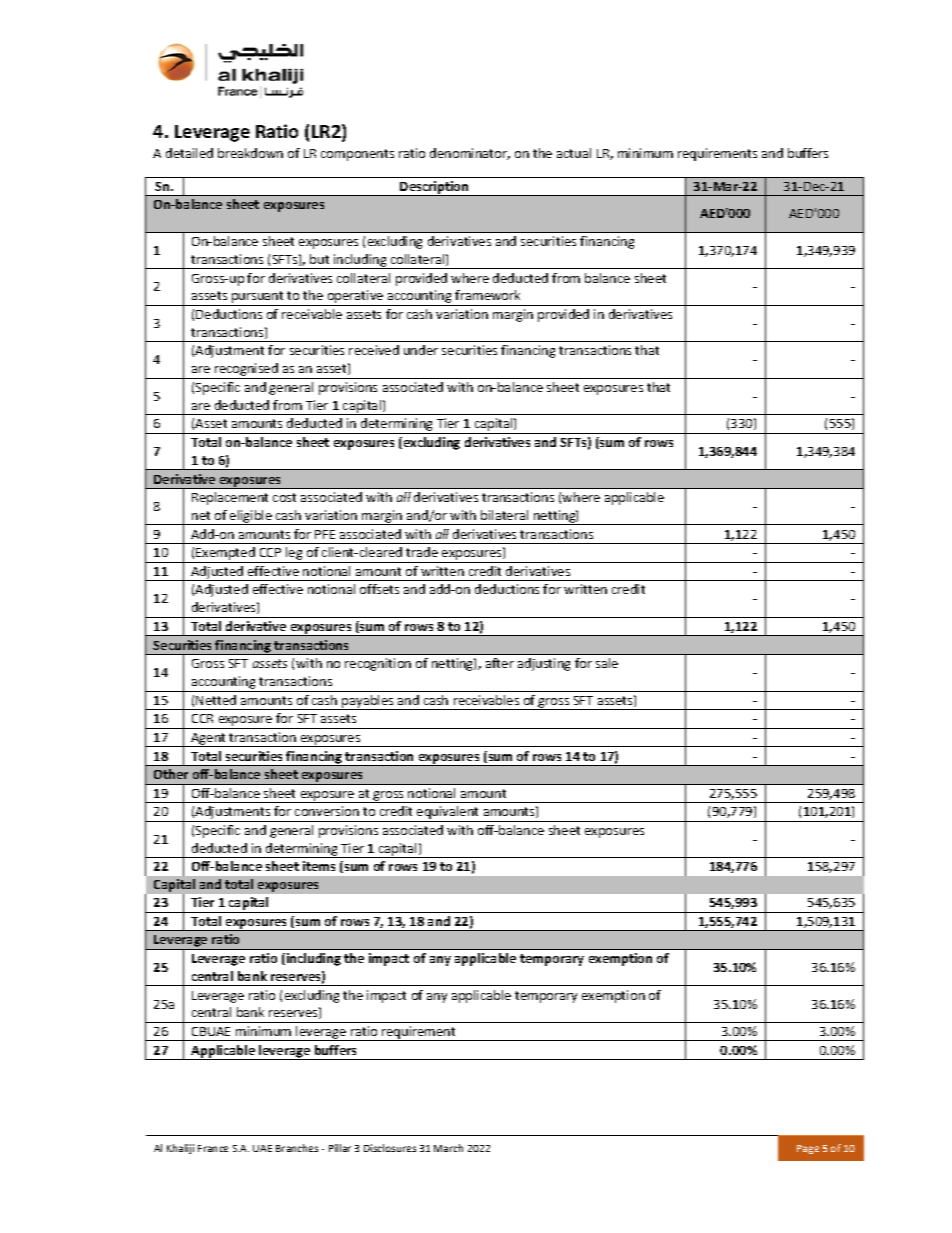 This image has width=952, height=1233. What do you see at coordinates (544, 664) in the image?
I see `adjusting` at bounding box center [544, 664].
